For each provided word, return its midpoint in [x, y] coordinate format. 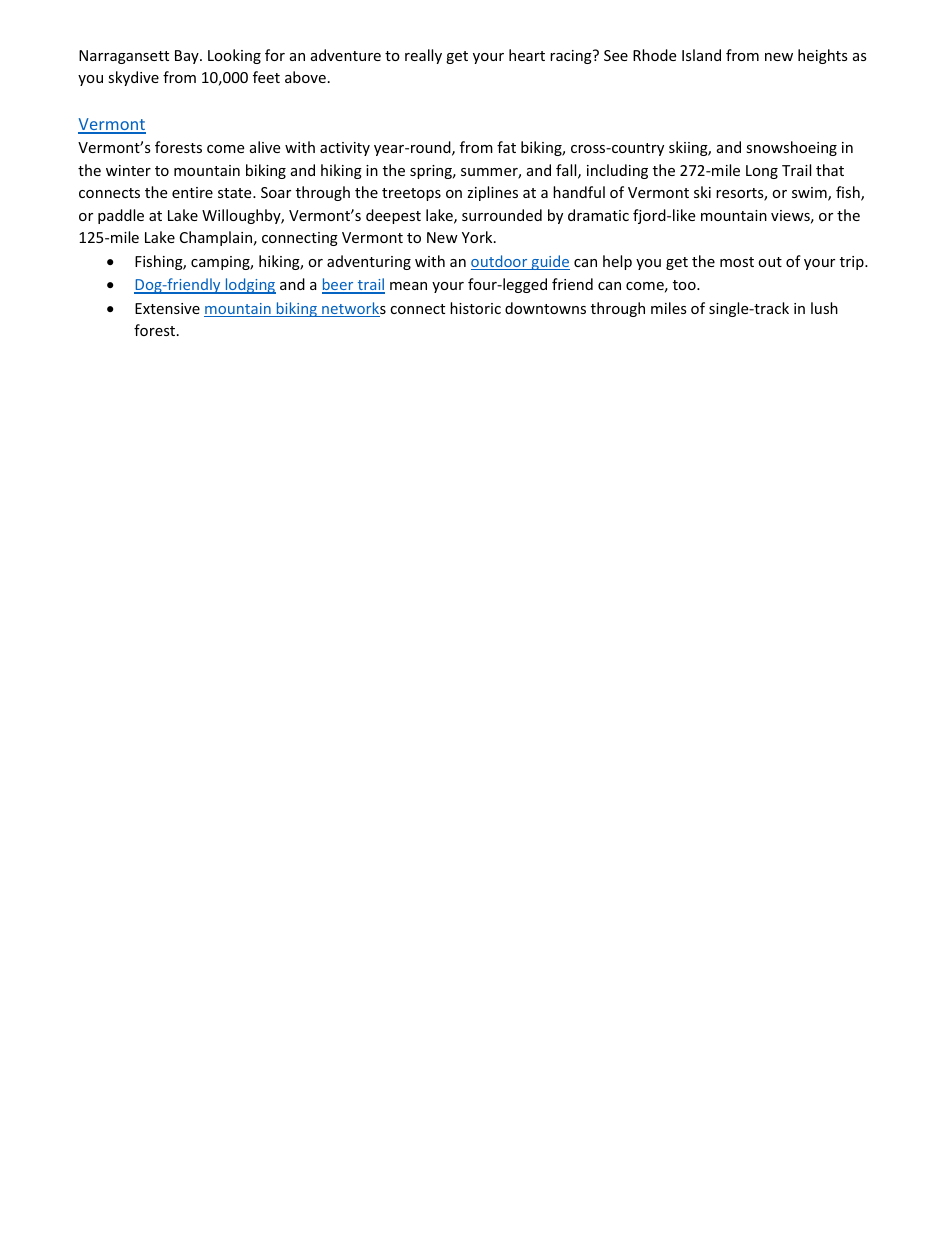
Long [762, 172]
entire [192, 192]
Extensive [167, 308]
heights [823, 56]
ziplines [492, 193]
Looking [234, 56]
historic [475, 308]
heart [527, 55]
